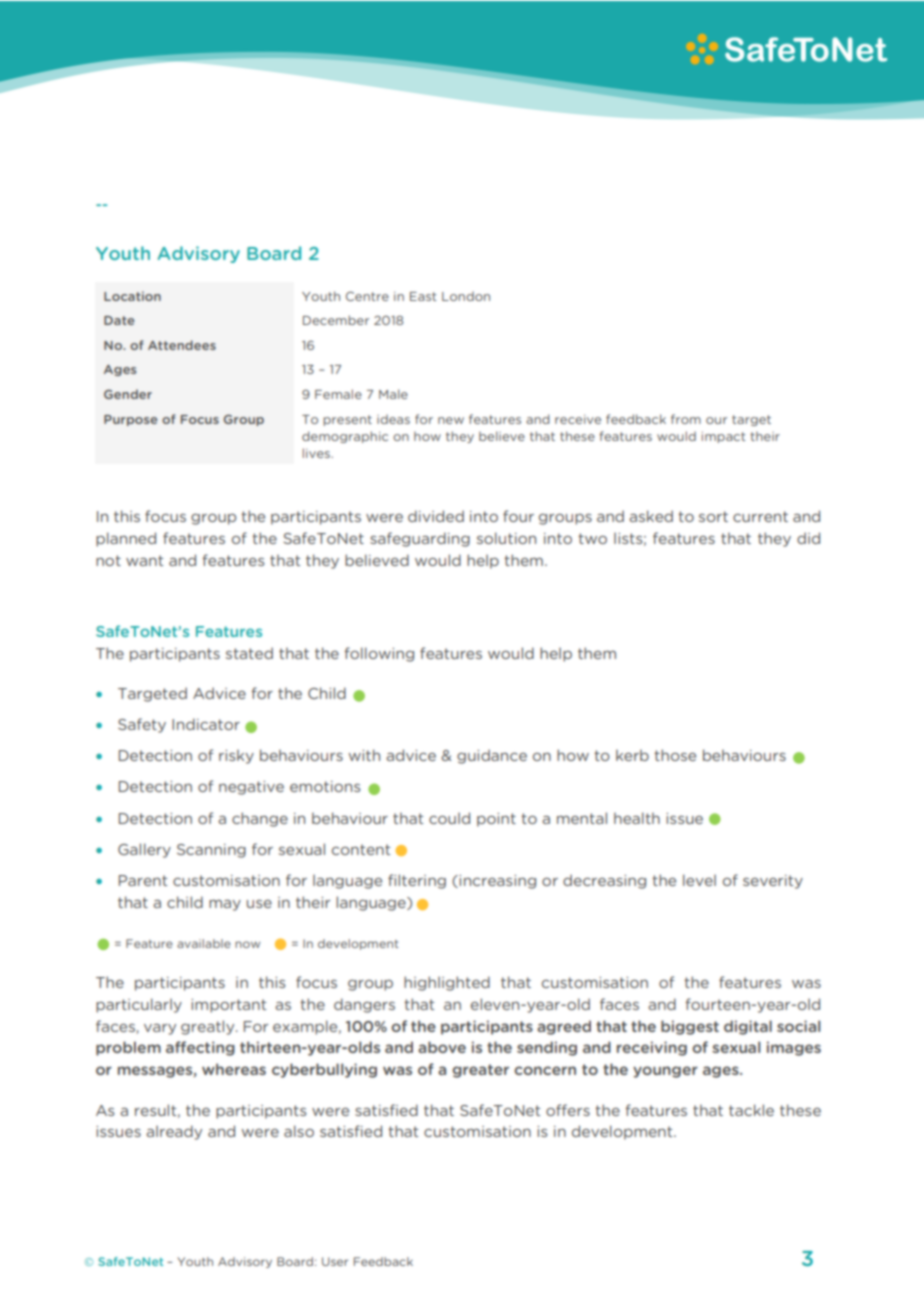 Image resolution: width=924 pixels, height=1308 pixels. I want to click on guidance, so click(492, 756).
